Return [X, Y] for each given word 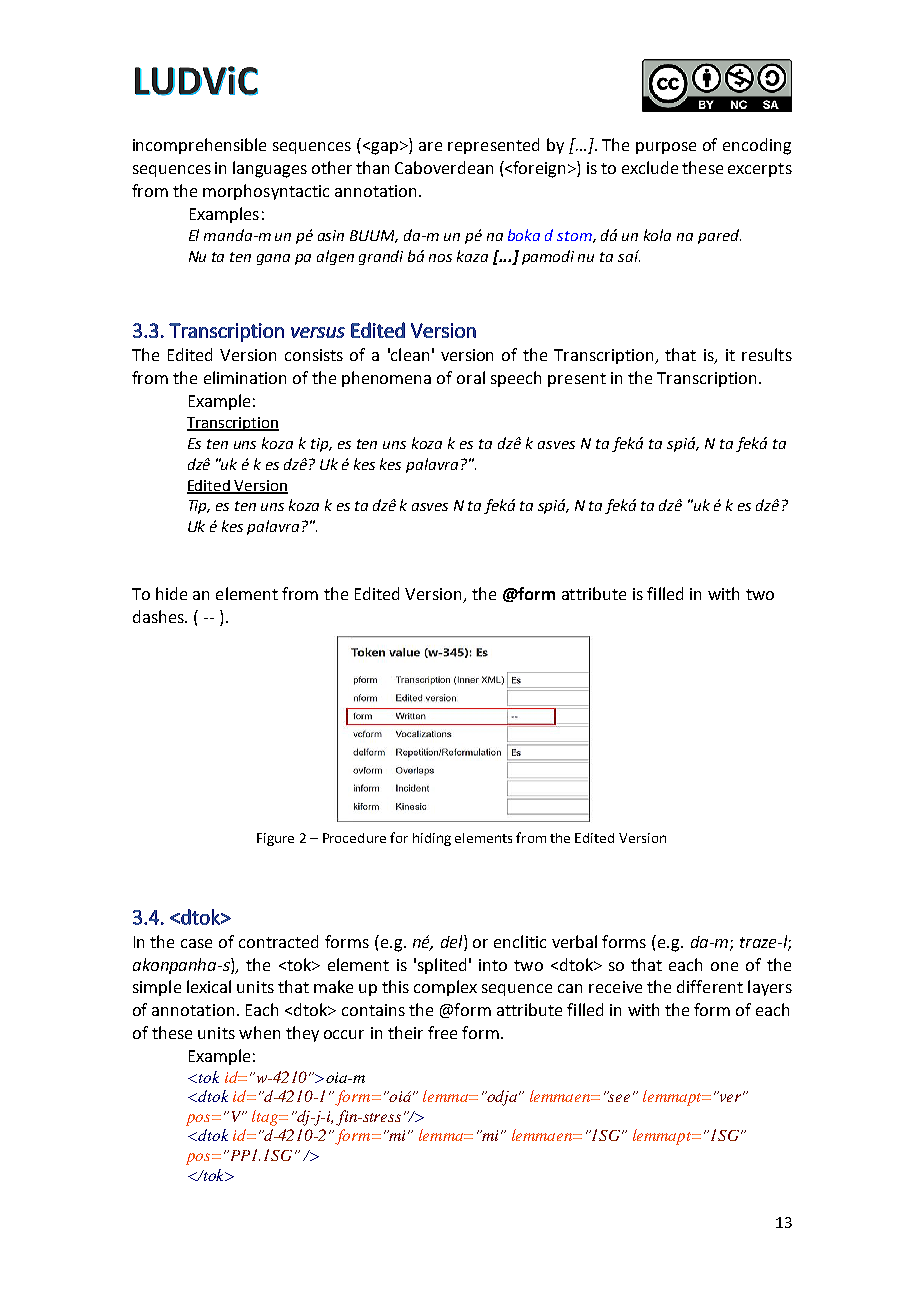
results [767, 354]
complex [445, 988]
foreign [540, 169]
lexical [209, 986]
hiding [432, 839]
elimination [245, 377]
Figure [275, 839]
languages [270, 169]
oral [471, 377]
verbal [574, 941]
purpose [666, 148]
